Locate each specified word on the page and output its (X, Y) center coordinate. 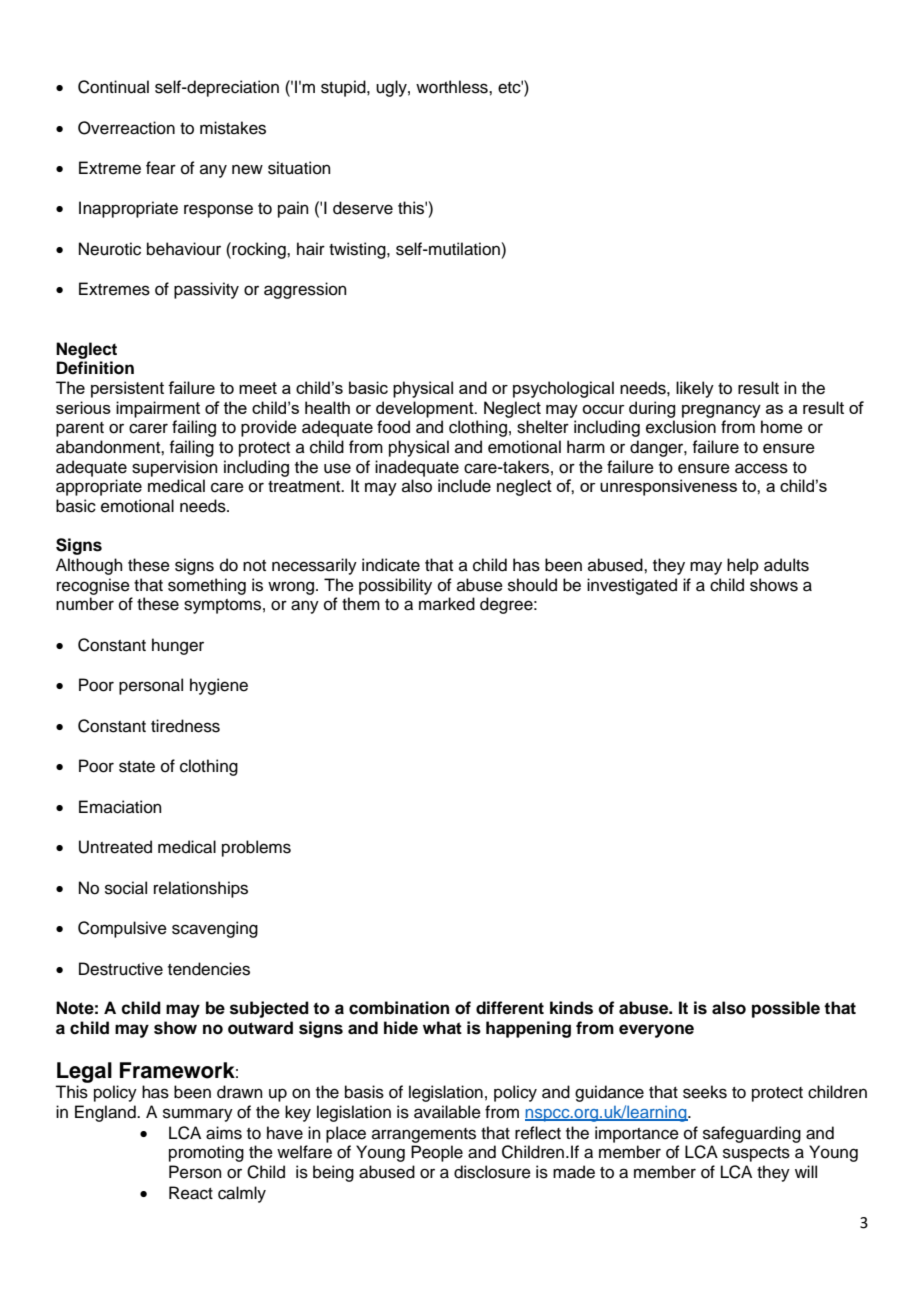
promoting (206, 1153)
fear (161, 168)
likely (695, 389)
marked (447, 604)
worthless (453, 87)
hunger (178, 646)
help (743, 566)
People (437, 1153)
